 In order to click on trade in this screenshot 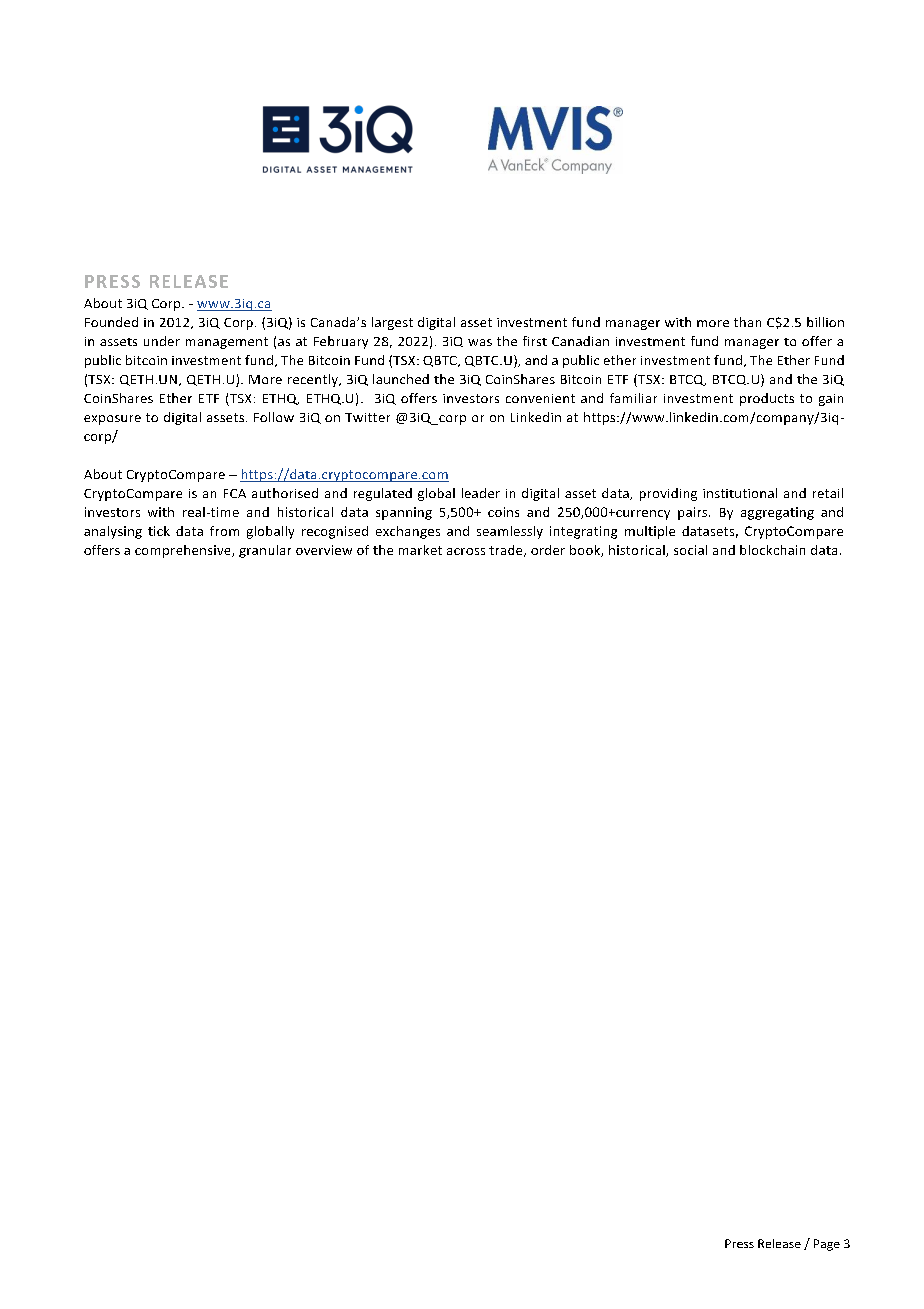, I will do `click(507, 551)`.
